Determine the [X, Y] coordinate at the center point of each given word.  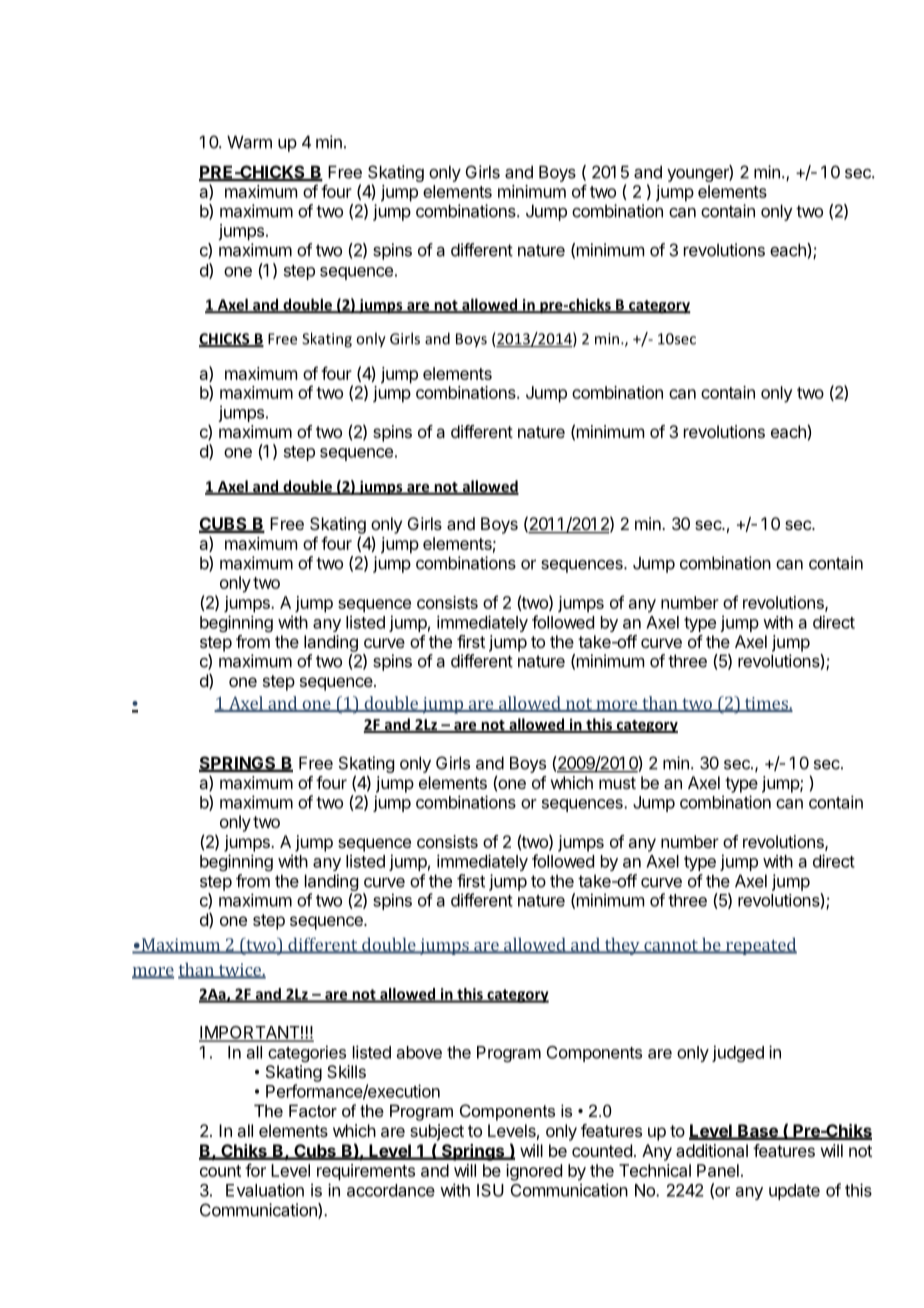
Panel [718, 1170]
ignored [534, 1172]
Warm [249, 142]
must [617, 783]
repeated [760, 946]
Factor [313, 1110]
